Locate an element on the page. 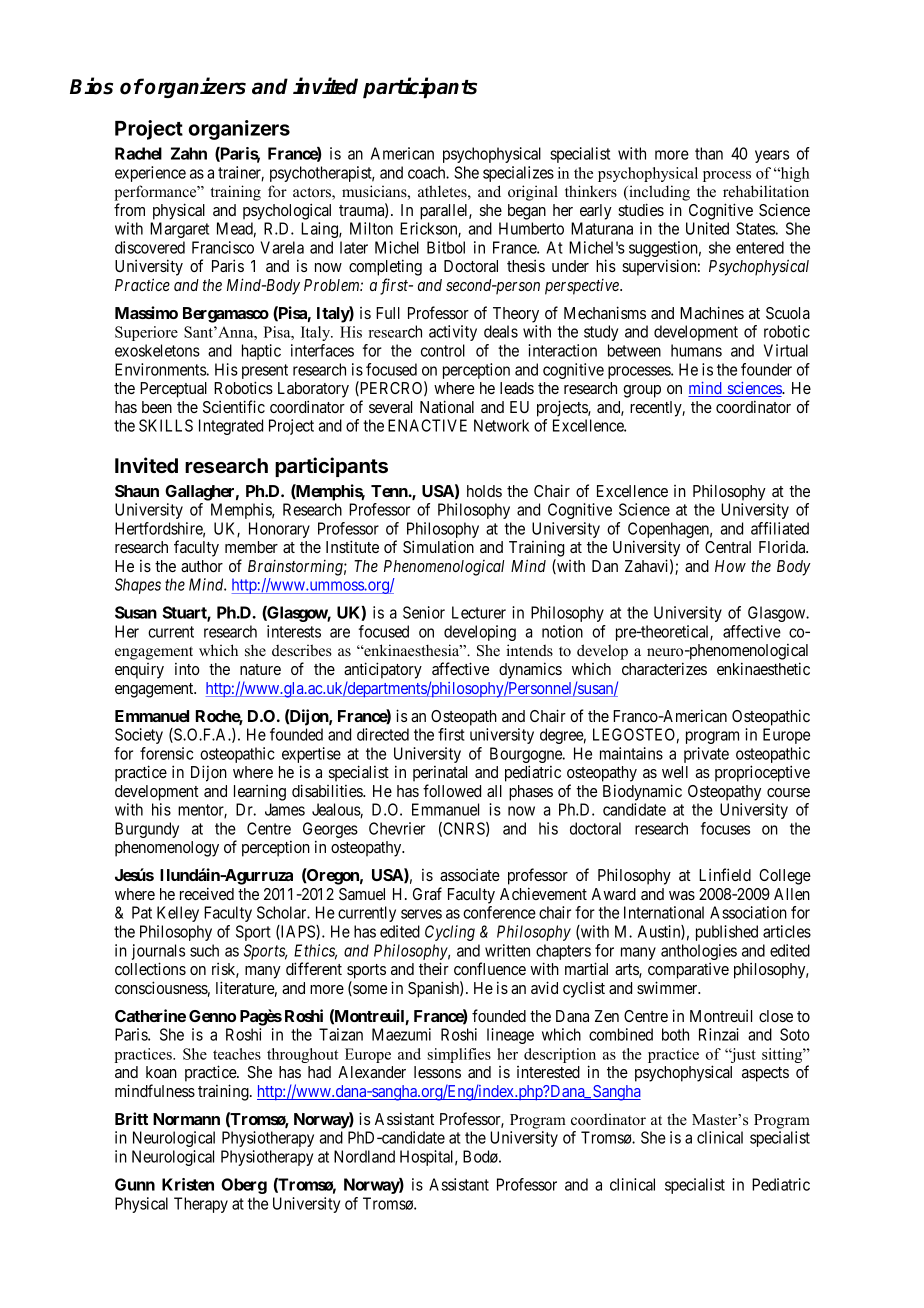  Kristen is located at coordinates (188, 1184).
